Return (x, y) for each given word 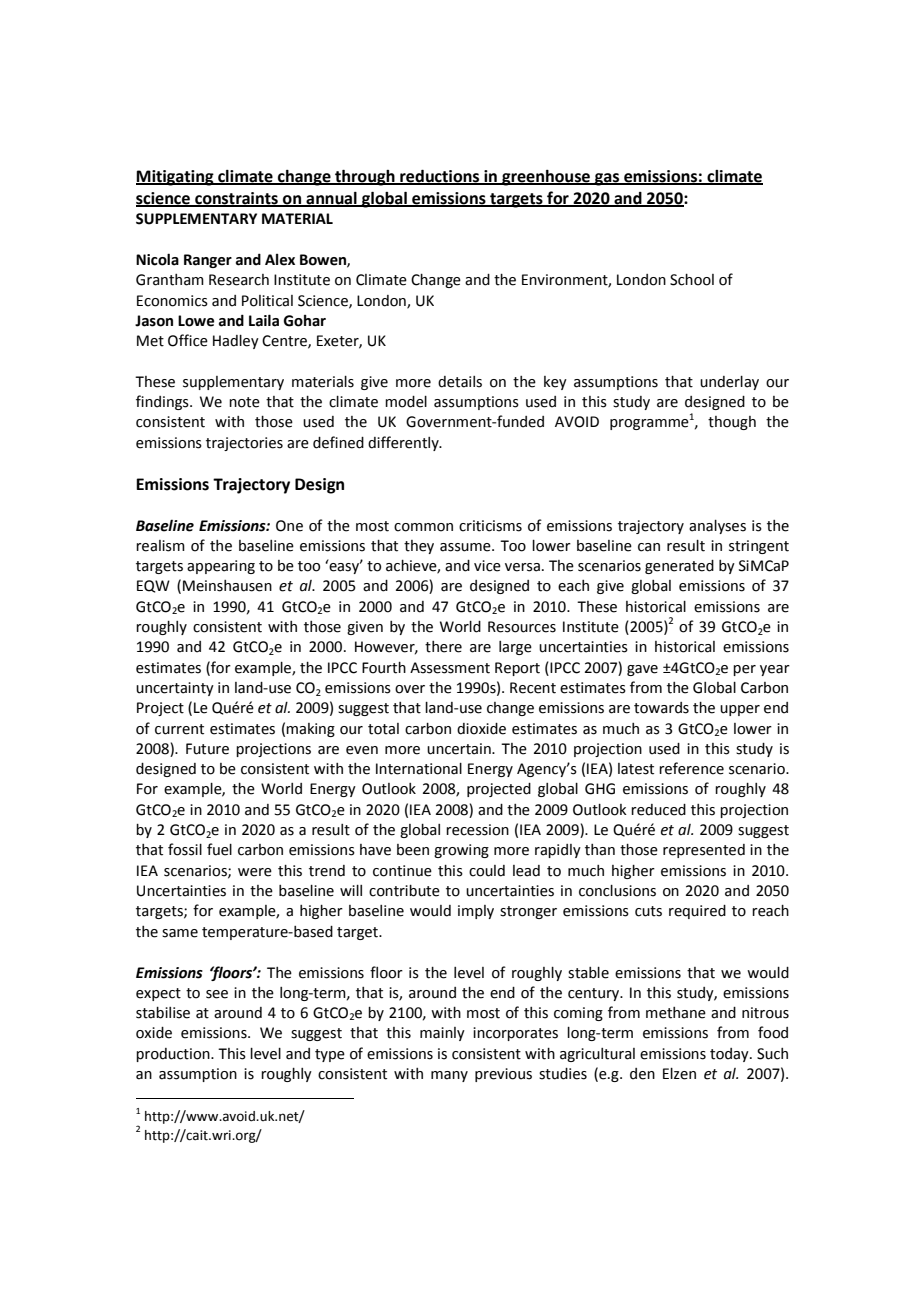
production (174, 1055)
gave (642, 670)
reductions (440, 177)
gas (607, 179)
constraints (236, 199)
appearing (221, 567)
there (443, 647)
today (730, 1055)
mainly (442, 1034)
